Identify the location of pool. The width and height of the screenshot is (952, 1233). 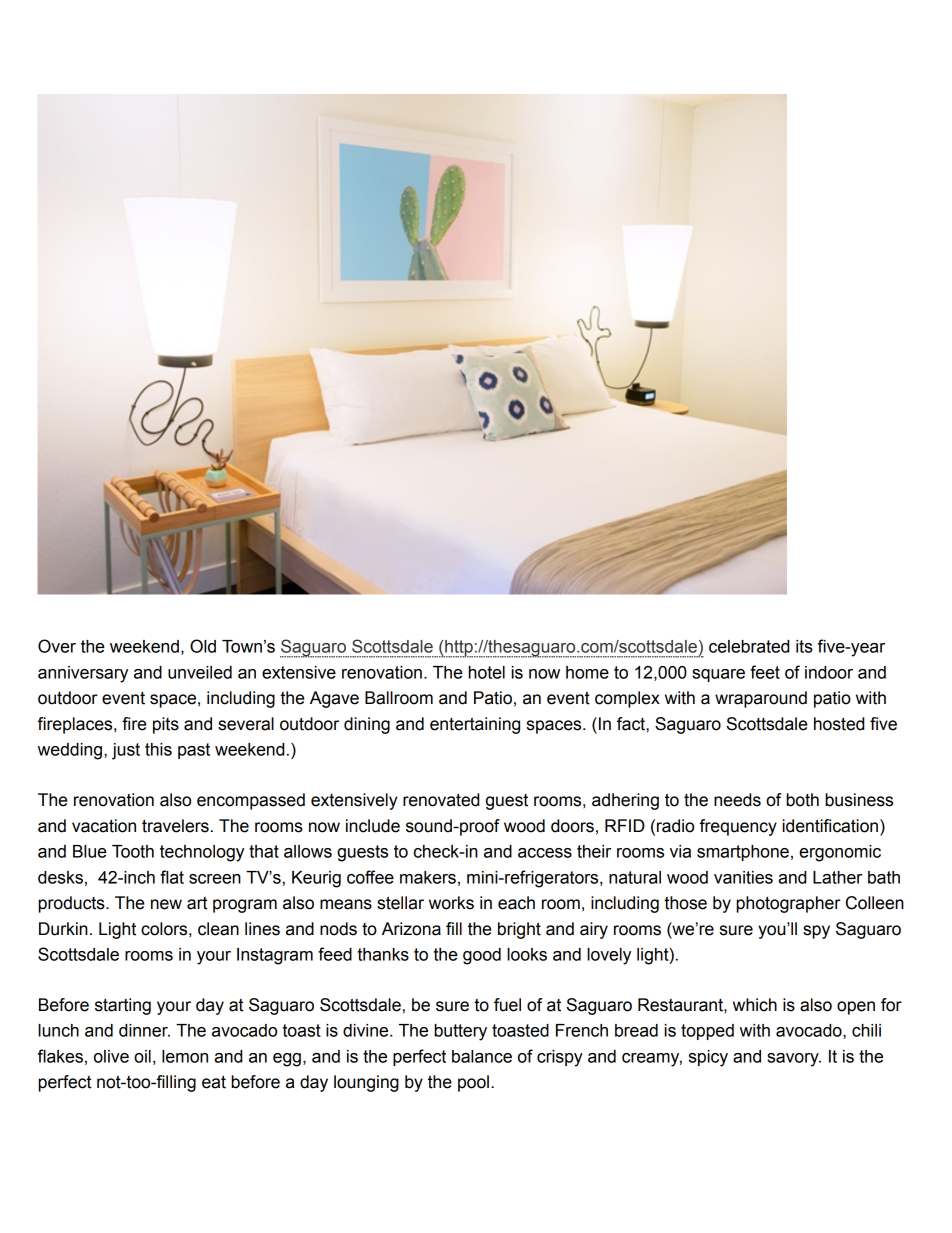
(473, 1083).
